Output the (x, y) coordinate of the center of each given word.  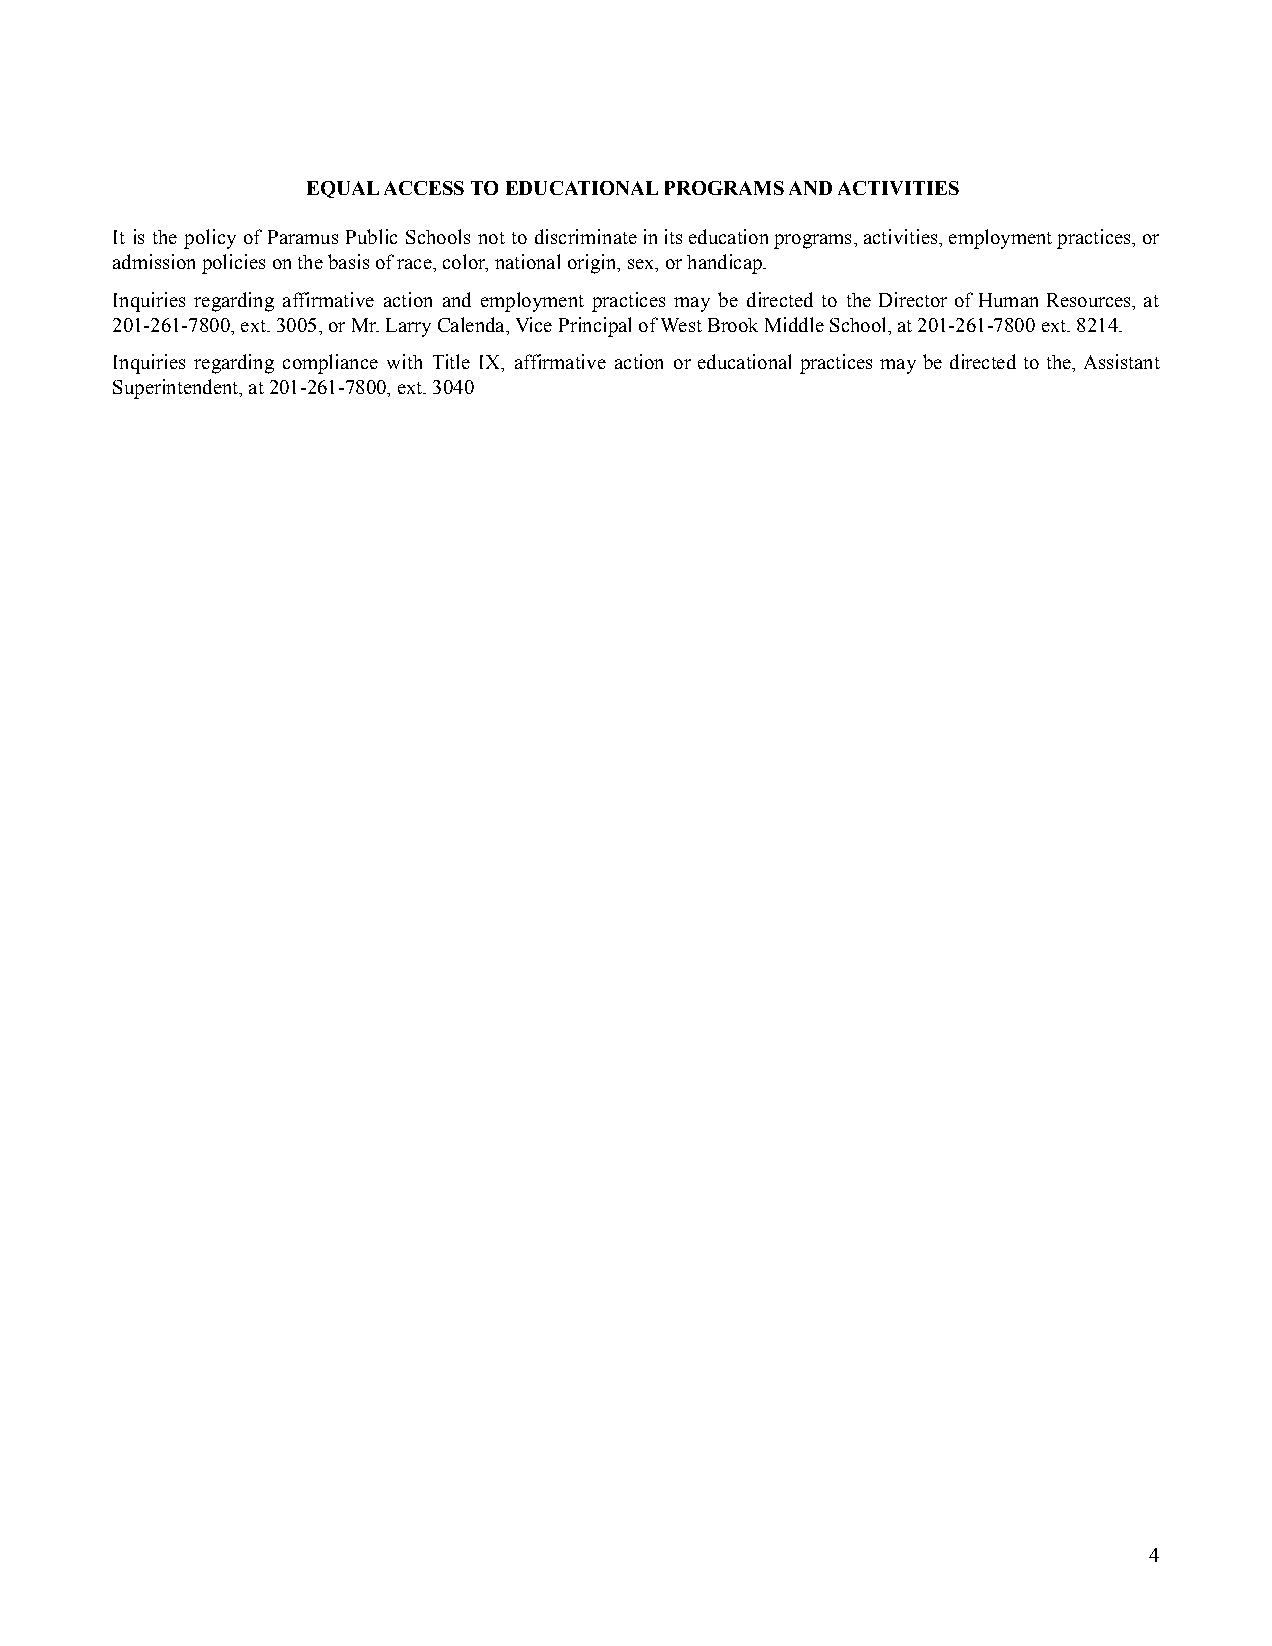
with (404, 361)
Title (451, 361)
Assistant (1122, 361)
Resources (1090, 300)
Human (1008, 300)
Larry (408, 327)
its (673, 236)
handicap (725, 264)
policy (210, 239)
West (681, 325)
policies (233, 264)
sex (642, 265)
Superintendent (177, 389)
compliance (330, 364)
